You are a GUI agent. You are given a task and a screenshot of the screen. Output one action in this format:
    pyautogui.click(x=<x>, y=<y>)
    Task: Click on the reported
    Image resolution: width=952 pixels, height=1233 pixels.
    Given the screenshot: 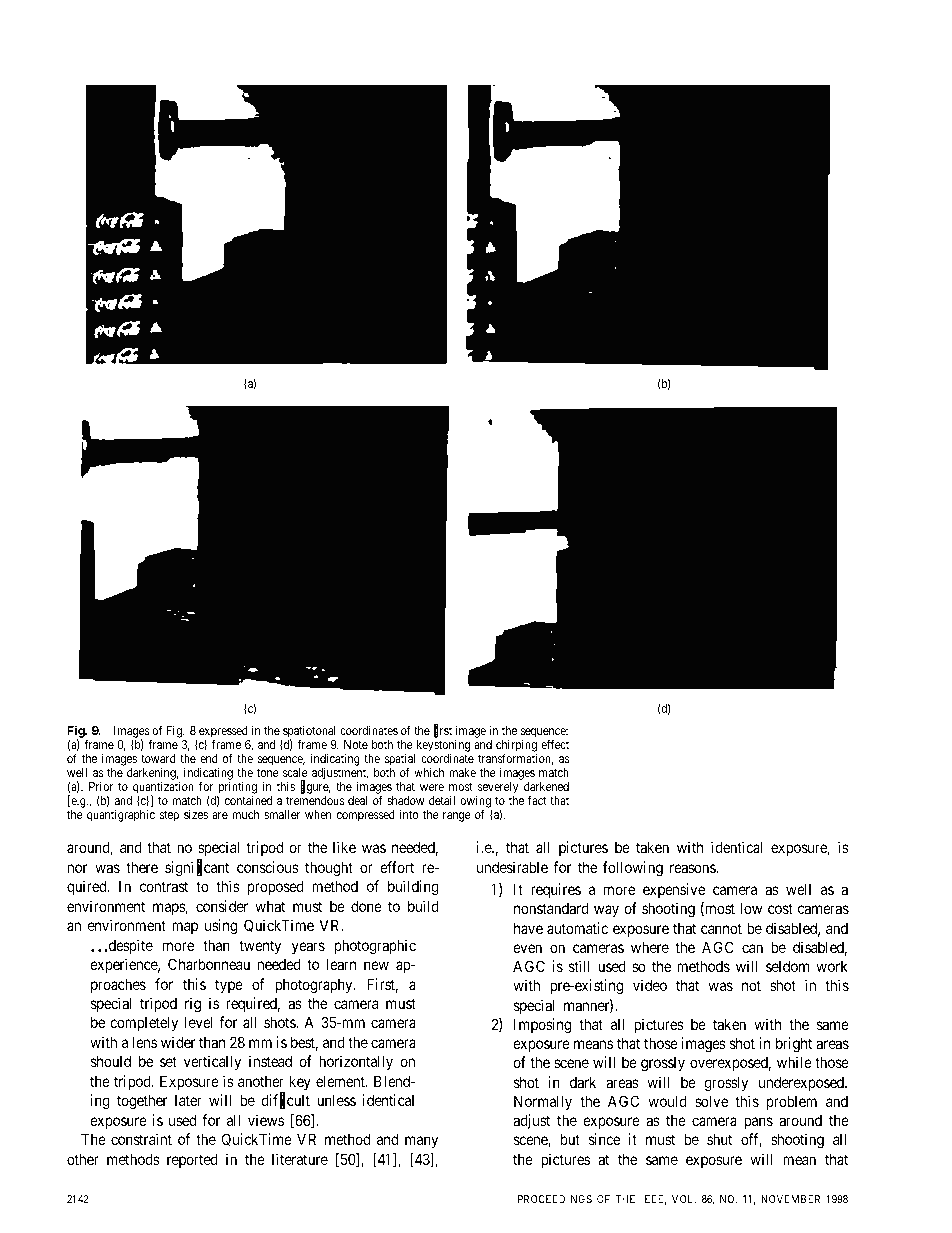 What is the action you would take?
    pyautogui.click(x=192, y=1160)
